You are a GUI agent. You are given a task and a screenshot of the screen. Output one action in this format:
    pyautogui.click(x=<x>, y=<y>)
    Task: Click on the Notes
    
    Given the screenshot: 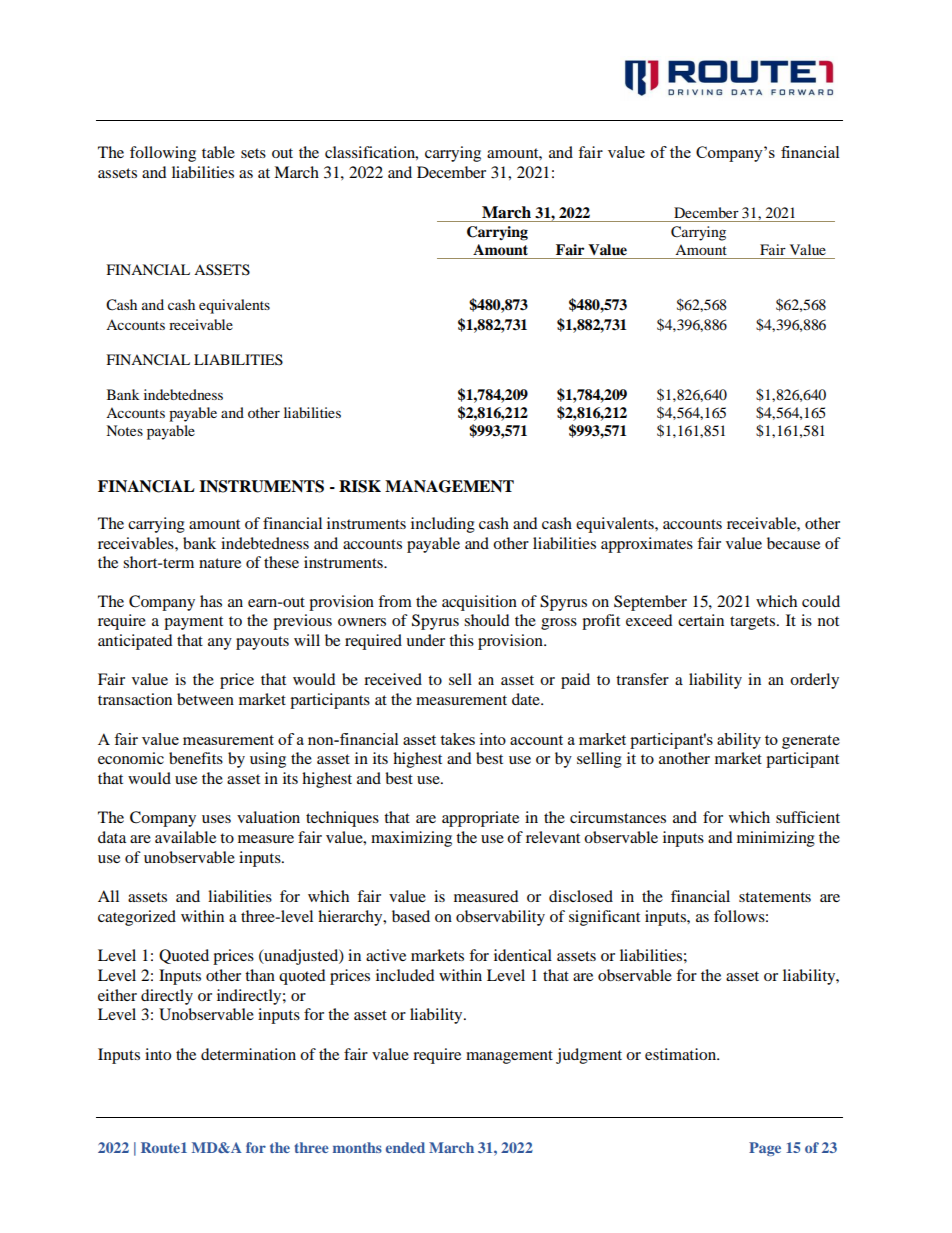 What is the action you would take?
    pyautogui.click(x=124, y=430)
